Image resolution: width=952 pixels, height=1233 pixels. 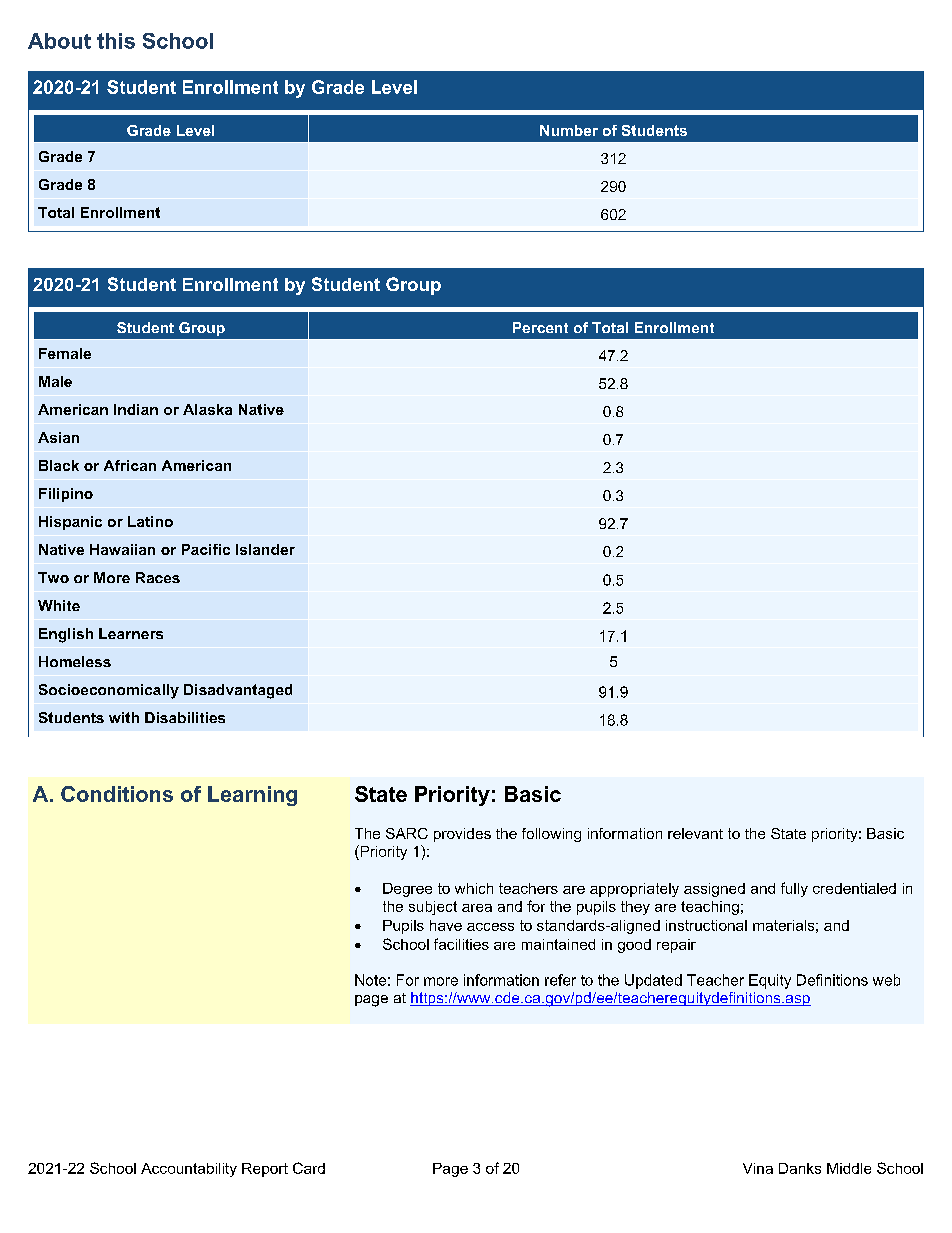 I want to click on provides, so click(x=462, y=835).
